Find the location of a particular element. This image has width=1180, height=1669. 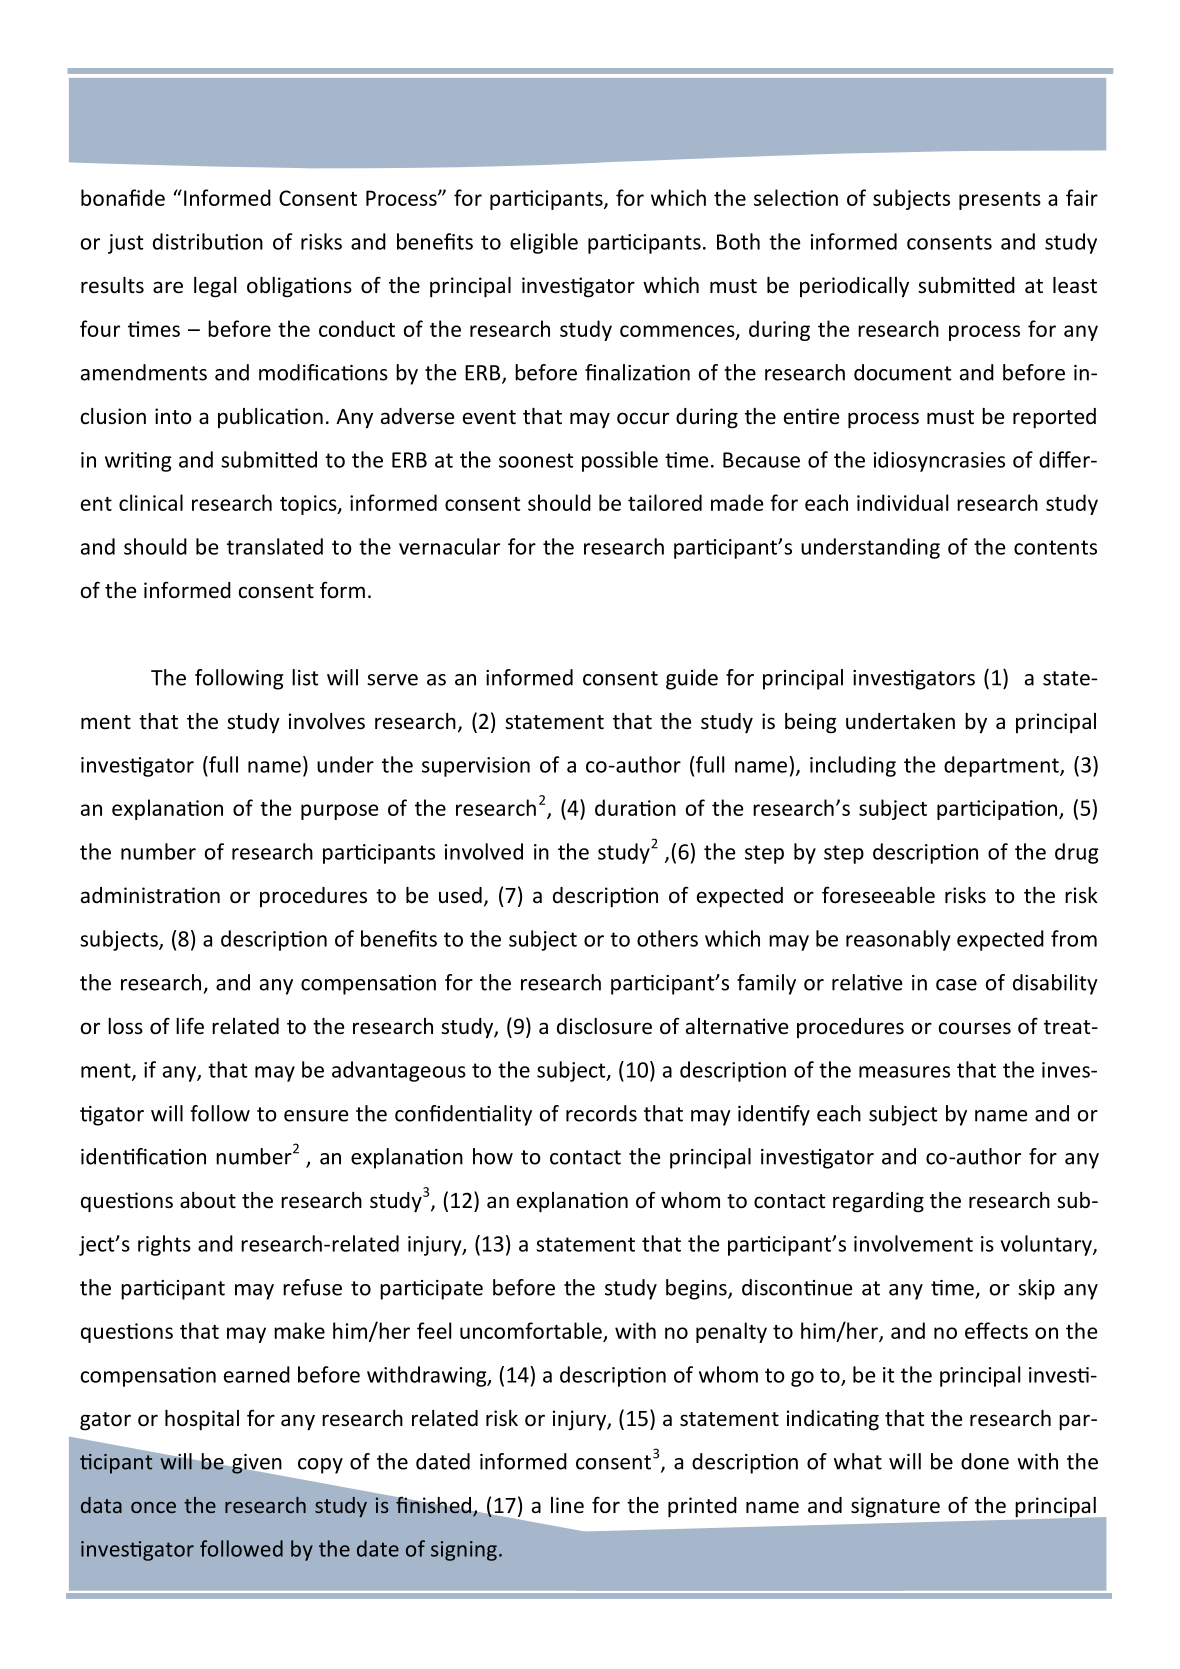

life is located at coordinates (190, 1026).
